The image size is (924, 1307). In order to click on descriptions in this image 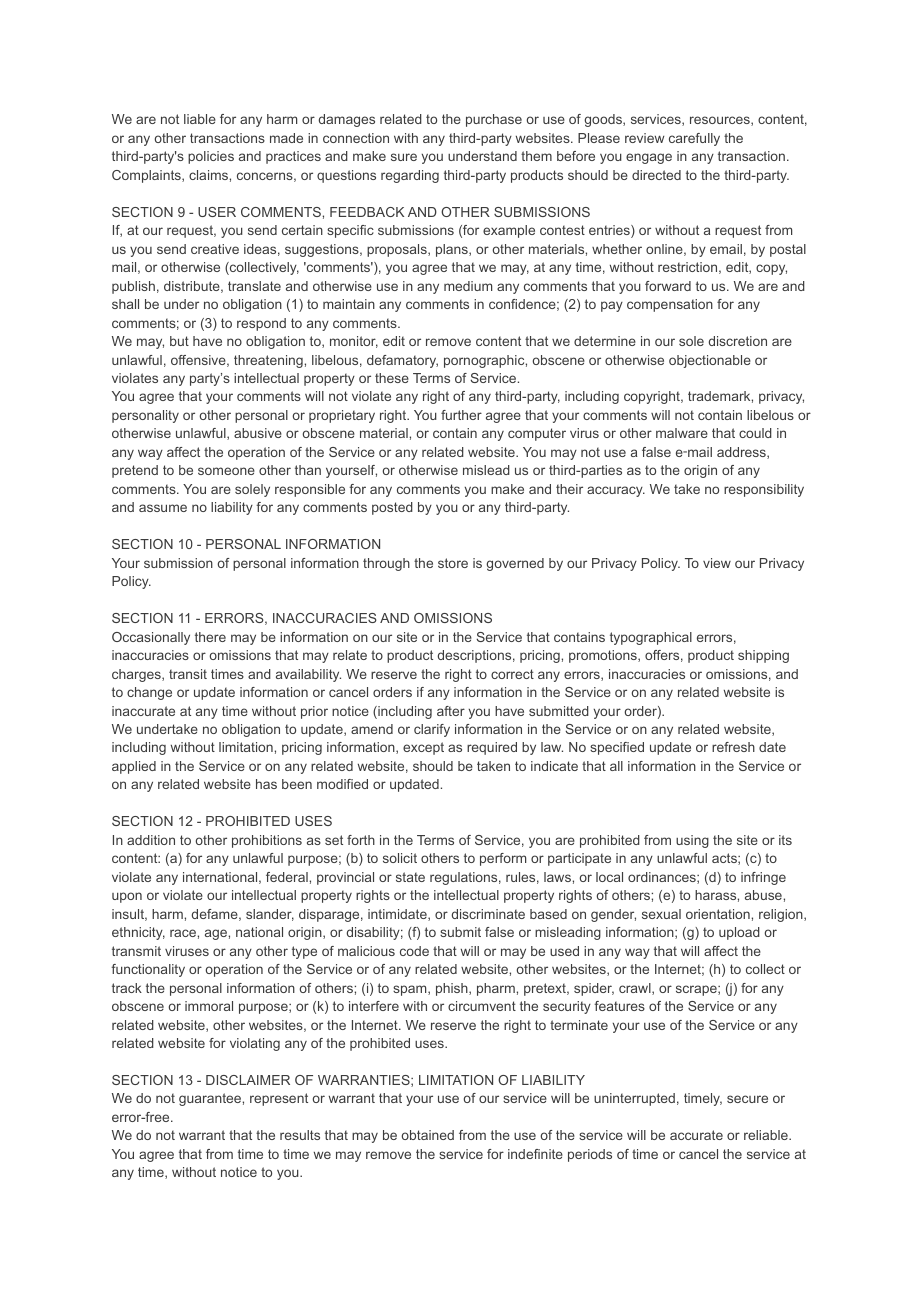, I will do `click(474, 656)`.
